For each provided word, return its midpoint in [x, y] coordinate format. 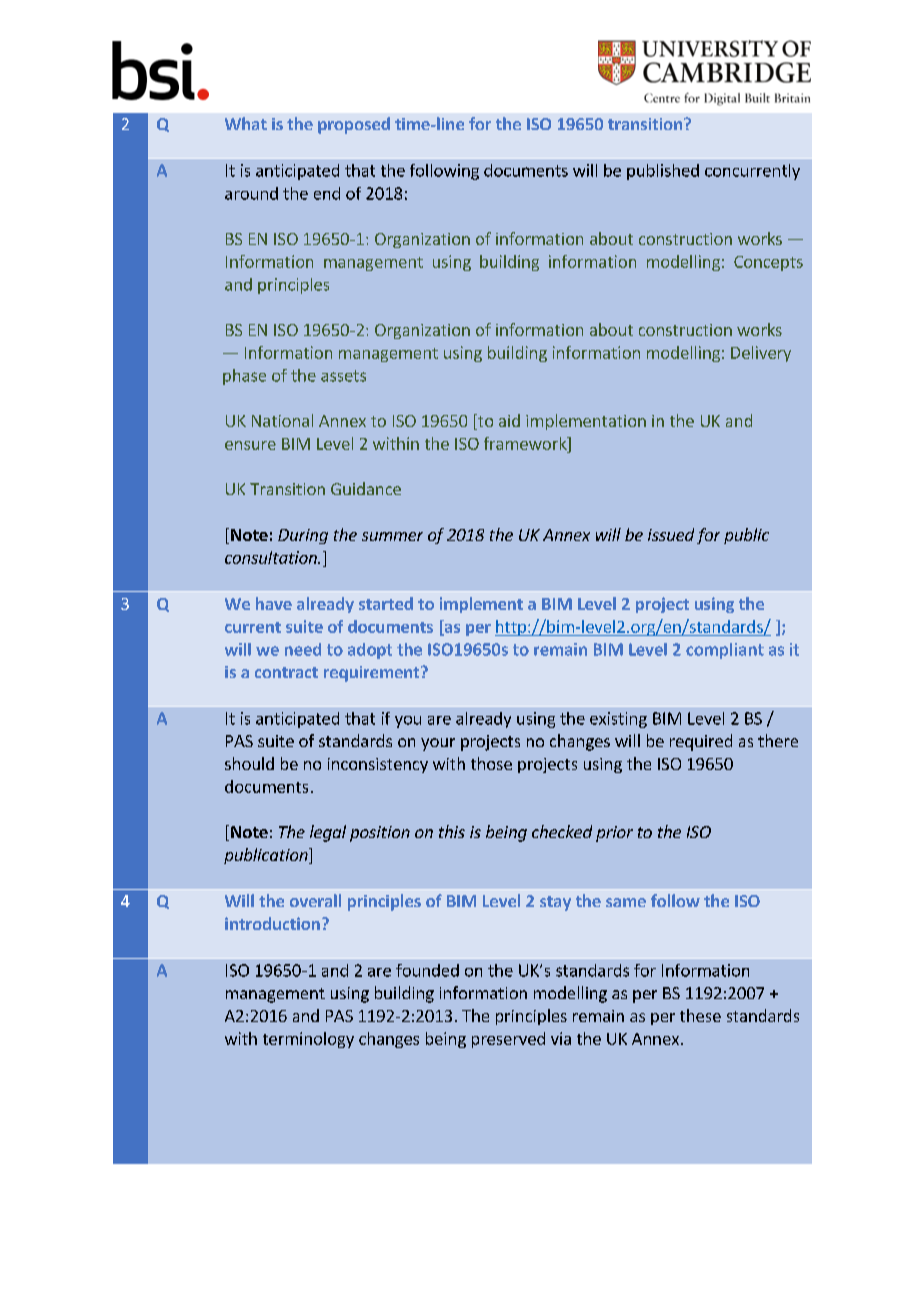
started [386, 603]
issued [671, 534]
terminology [308, 1040]
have [274, 603]
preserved [508, 1040]
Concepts [768, 263]
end [327, 193]
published [663, 172]
